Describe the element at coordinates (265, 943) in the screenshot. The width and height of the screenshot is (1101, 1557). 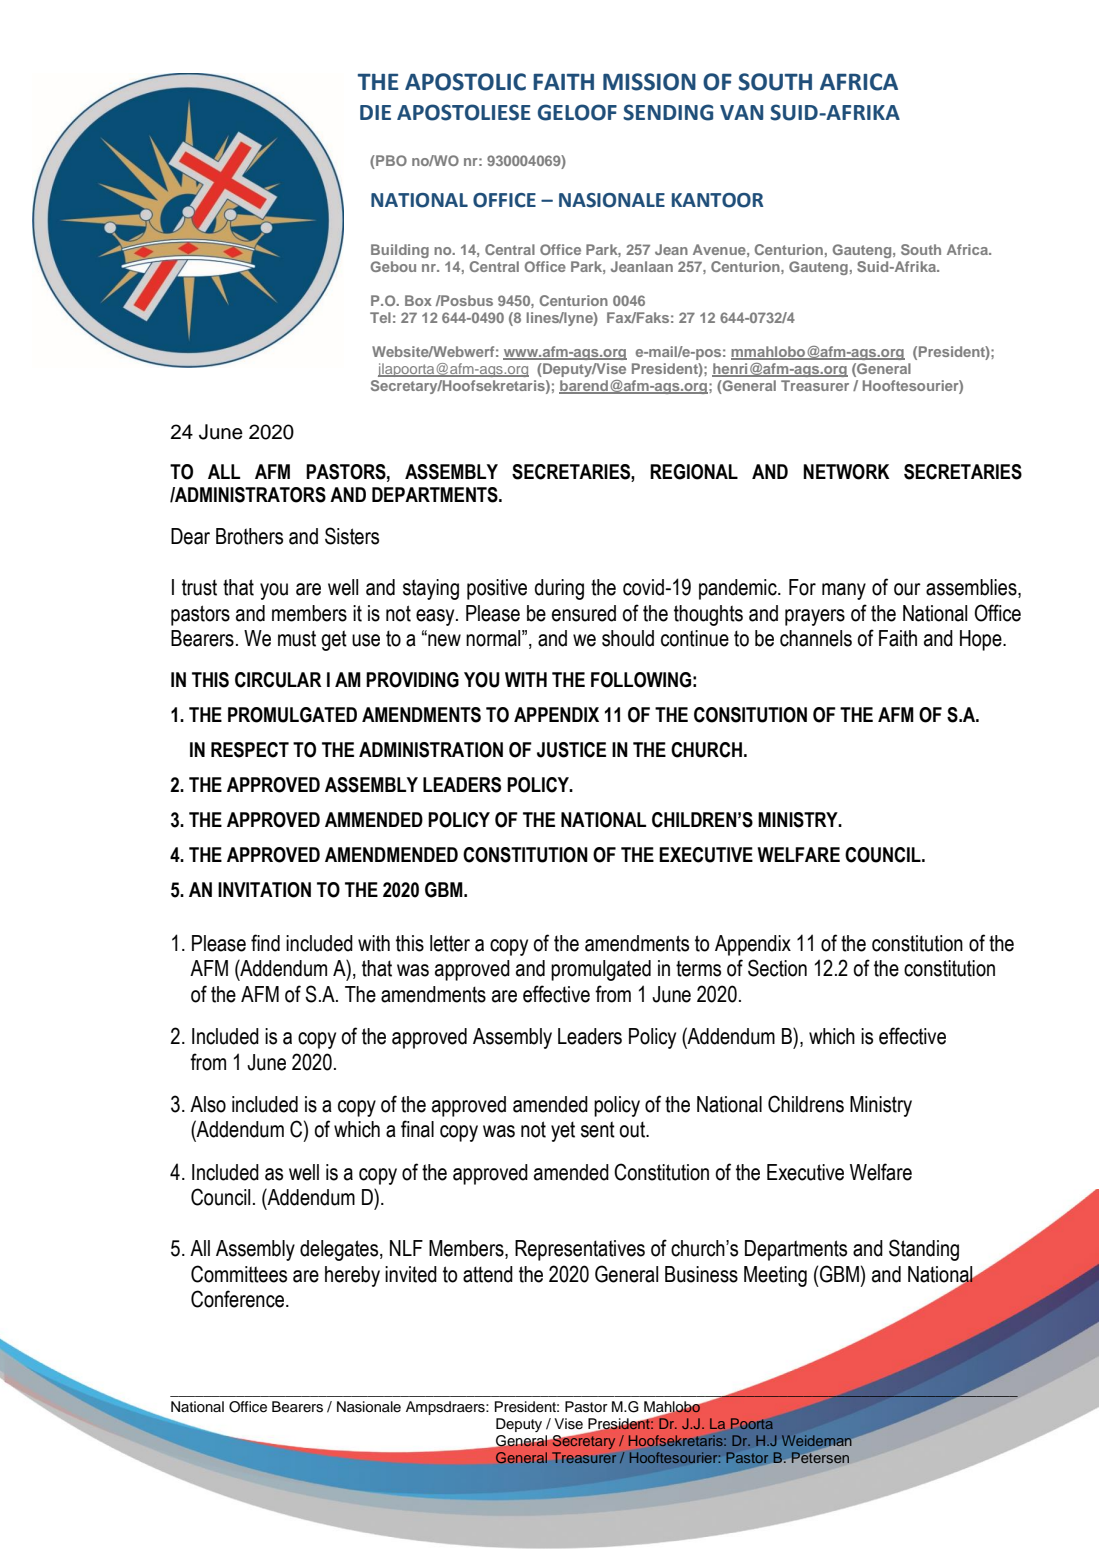
I see `find` at that location.
